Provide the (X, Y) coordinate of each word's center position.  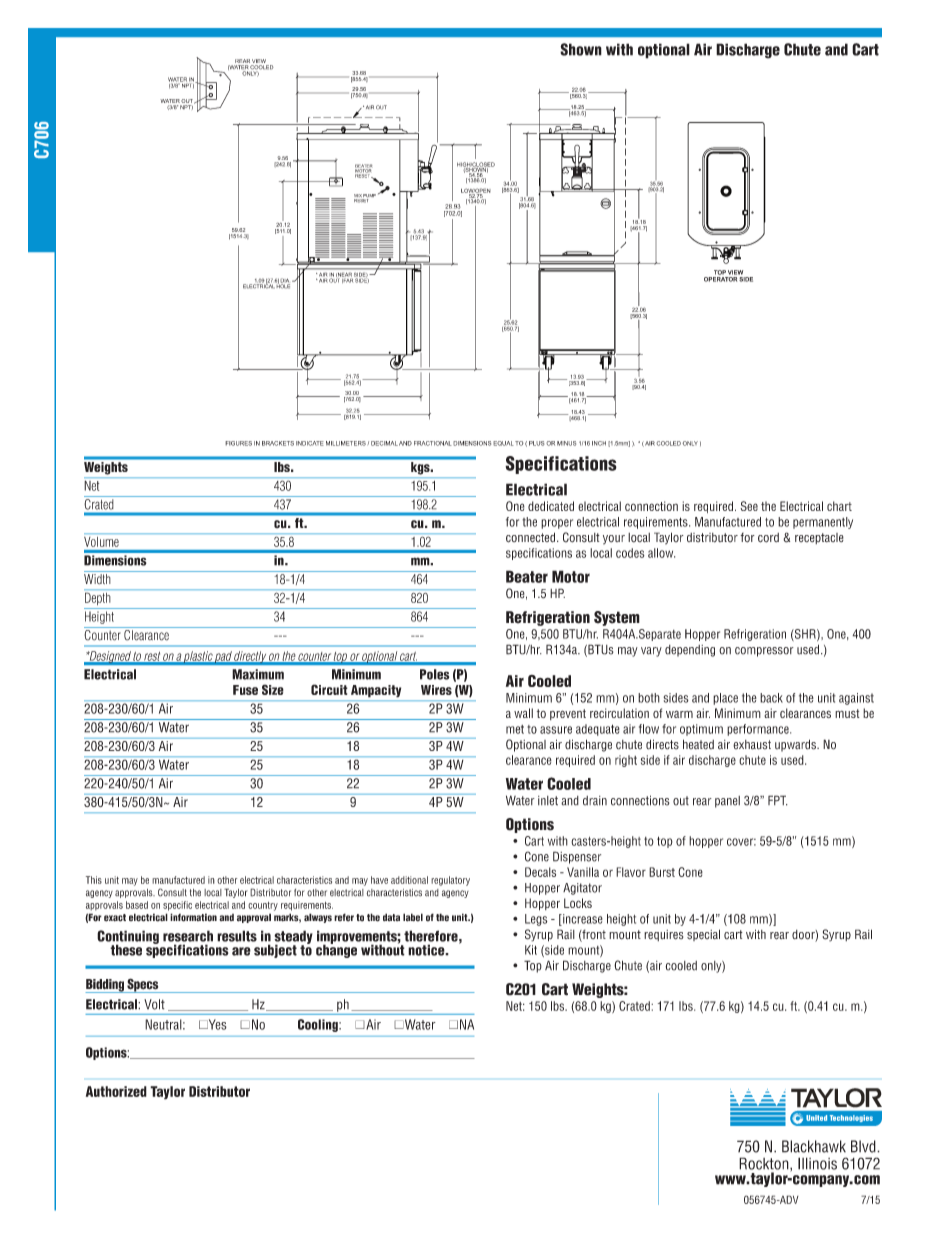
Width (97, 579)
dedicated (551, 506)
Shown (581, 49)
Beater (527, 576)
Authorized (116, 1091)
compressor (764, 652)
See (749, 506)
